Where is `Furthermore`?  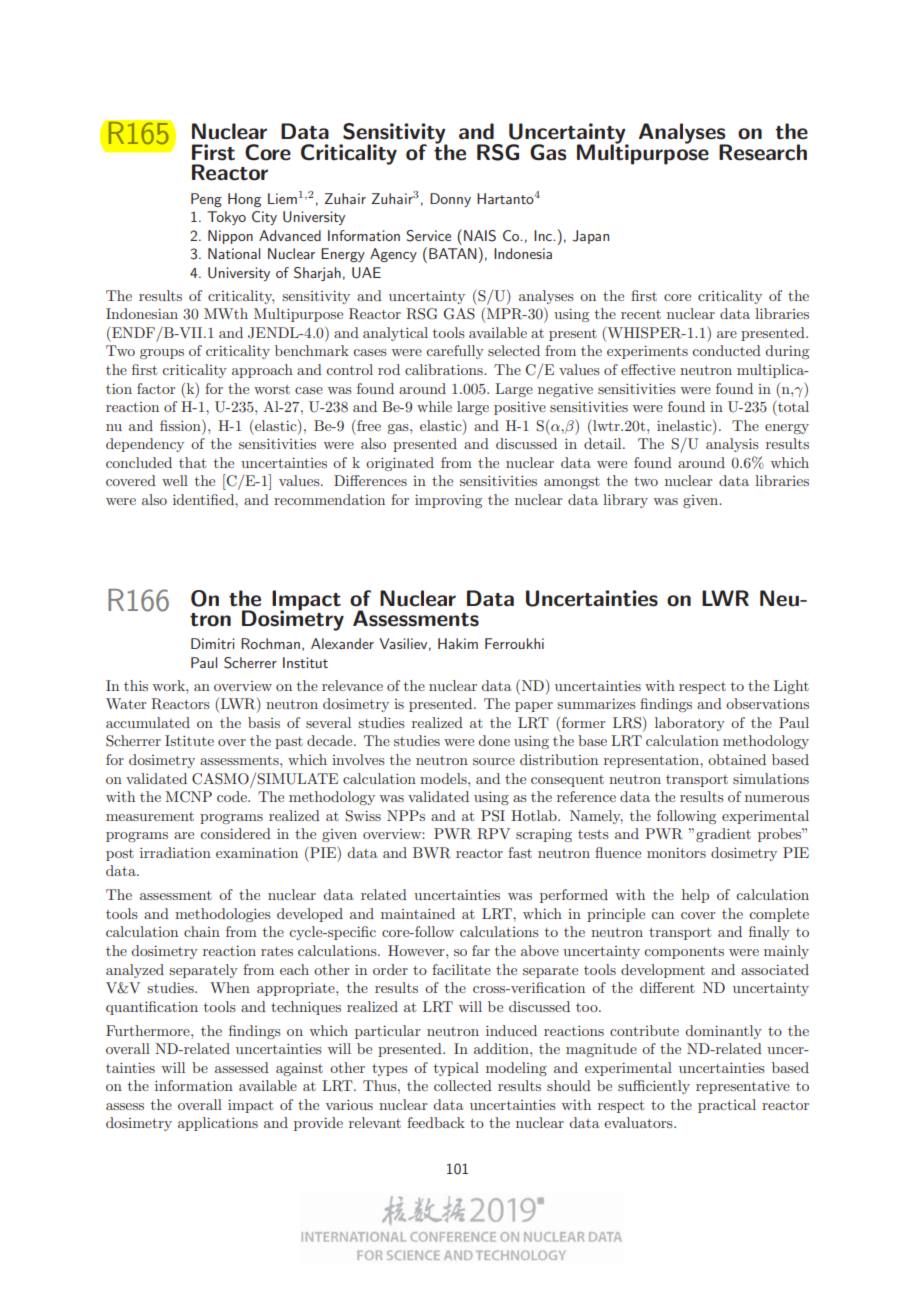
Furthermore is located at coordinates (149, 1030).
